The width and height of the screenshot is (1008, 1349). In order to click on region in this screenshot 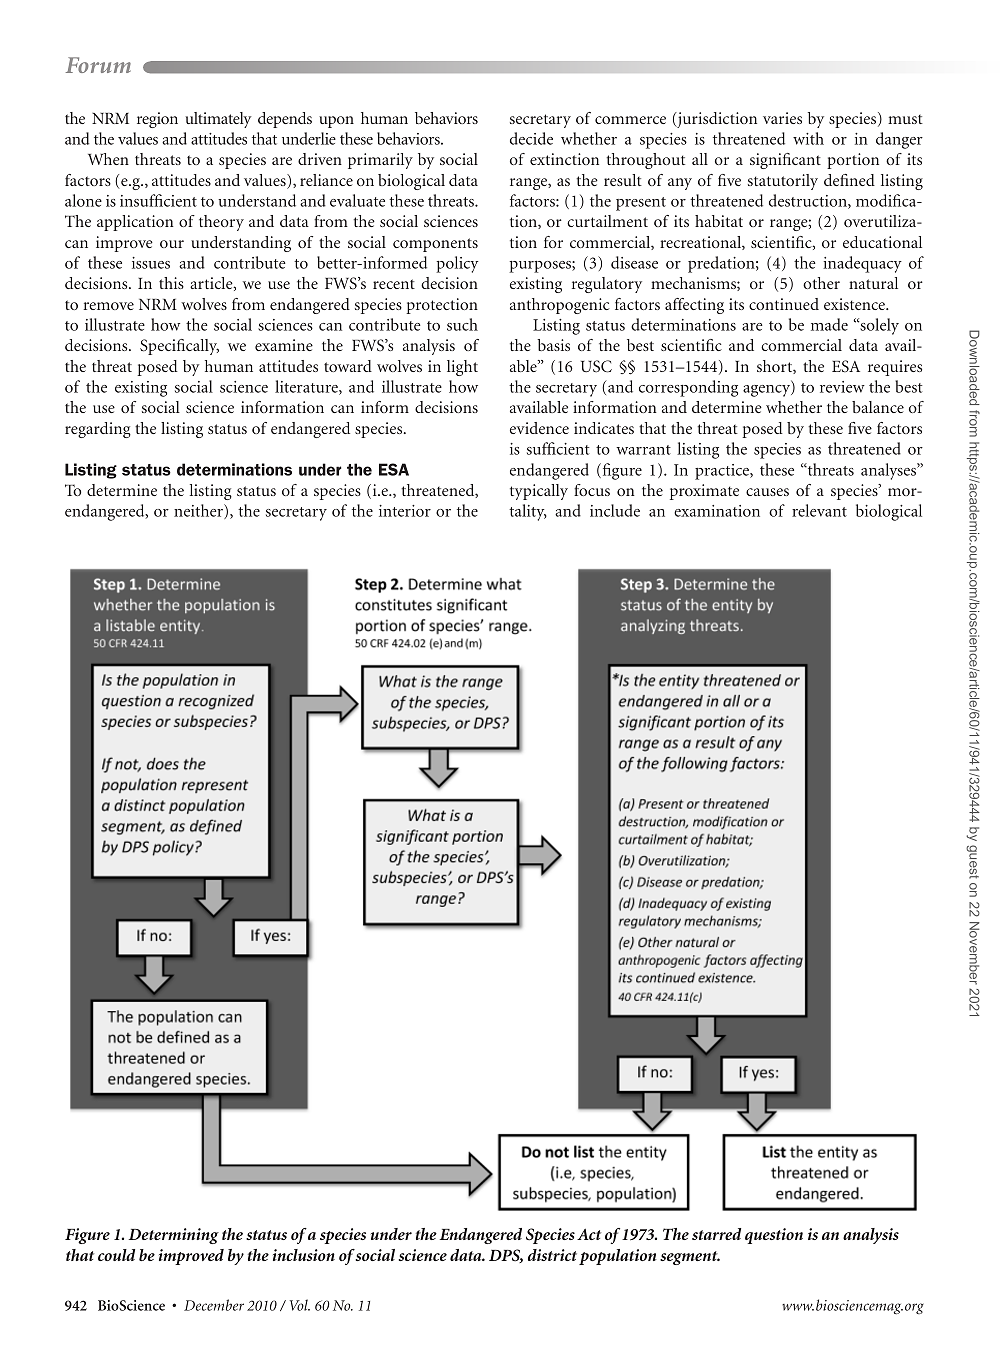, I will do `click(157, 120)`.
